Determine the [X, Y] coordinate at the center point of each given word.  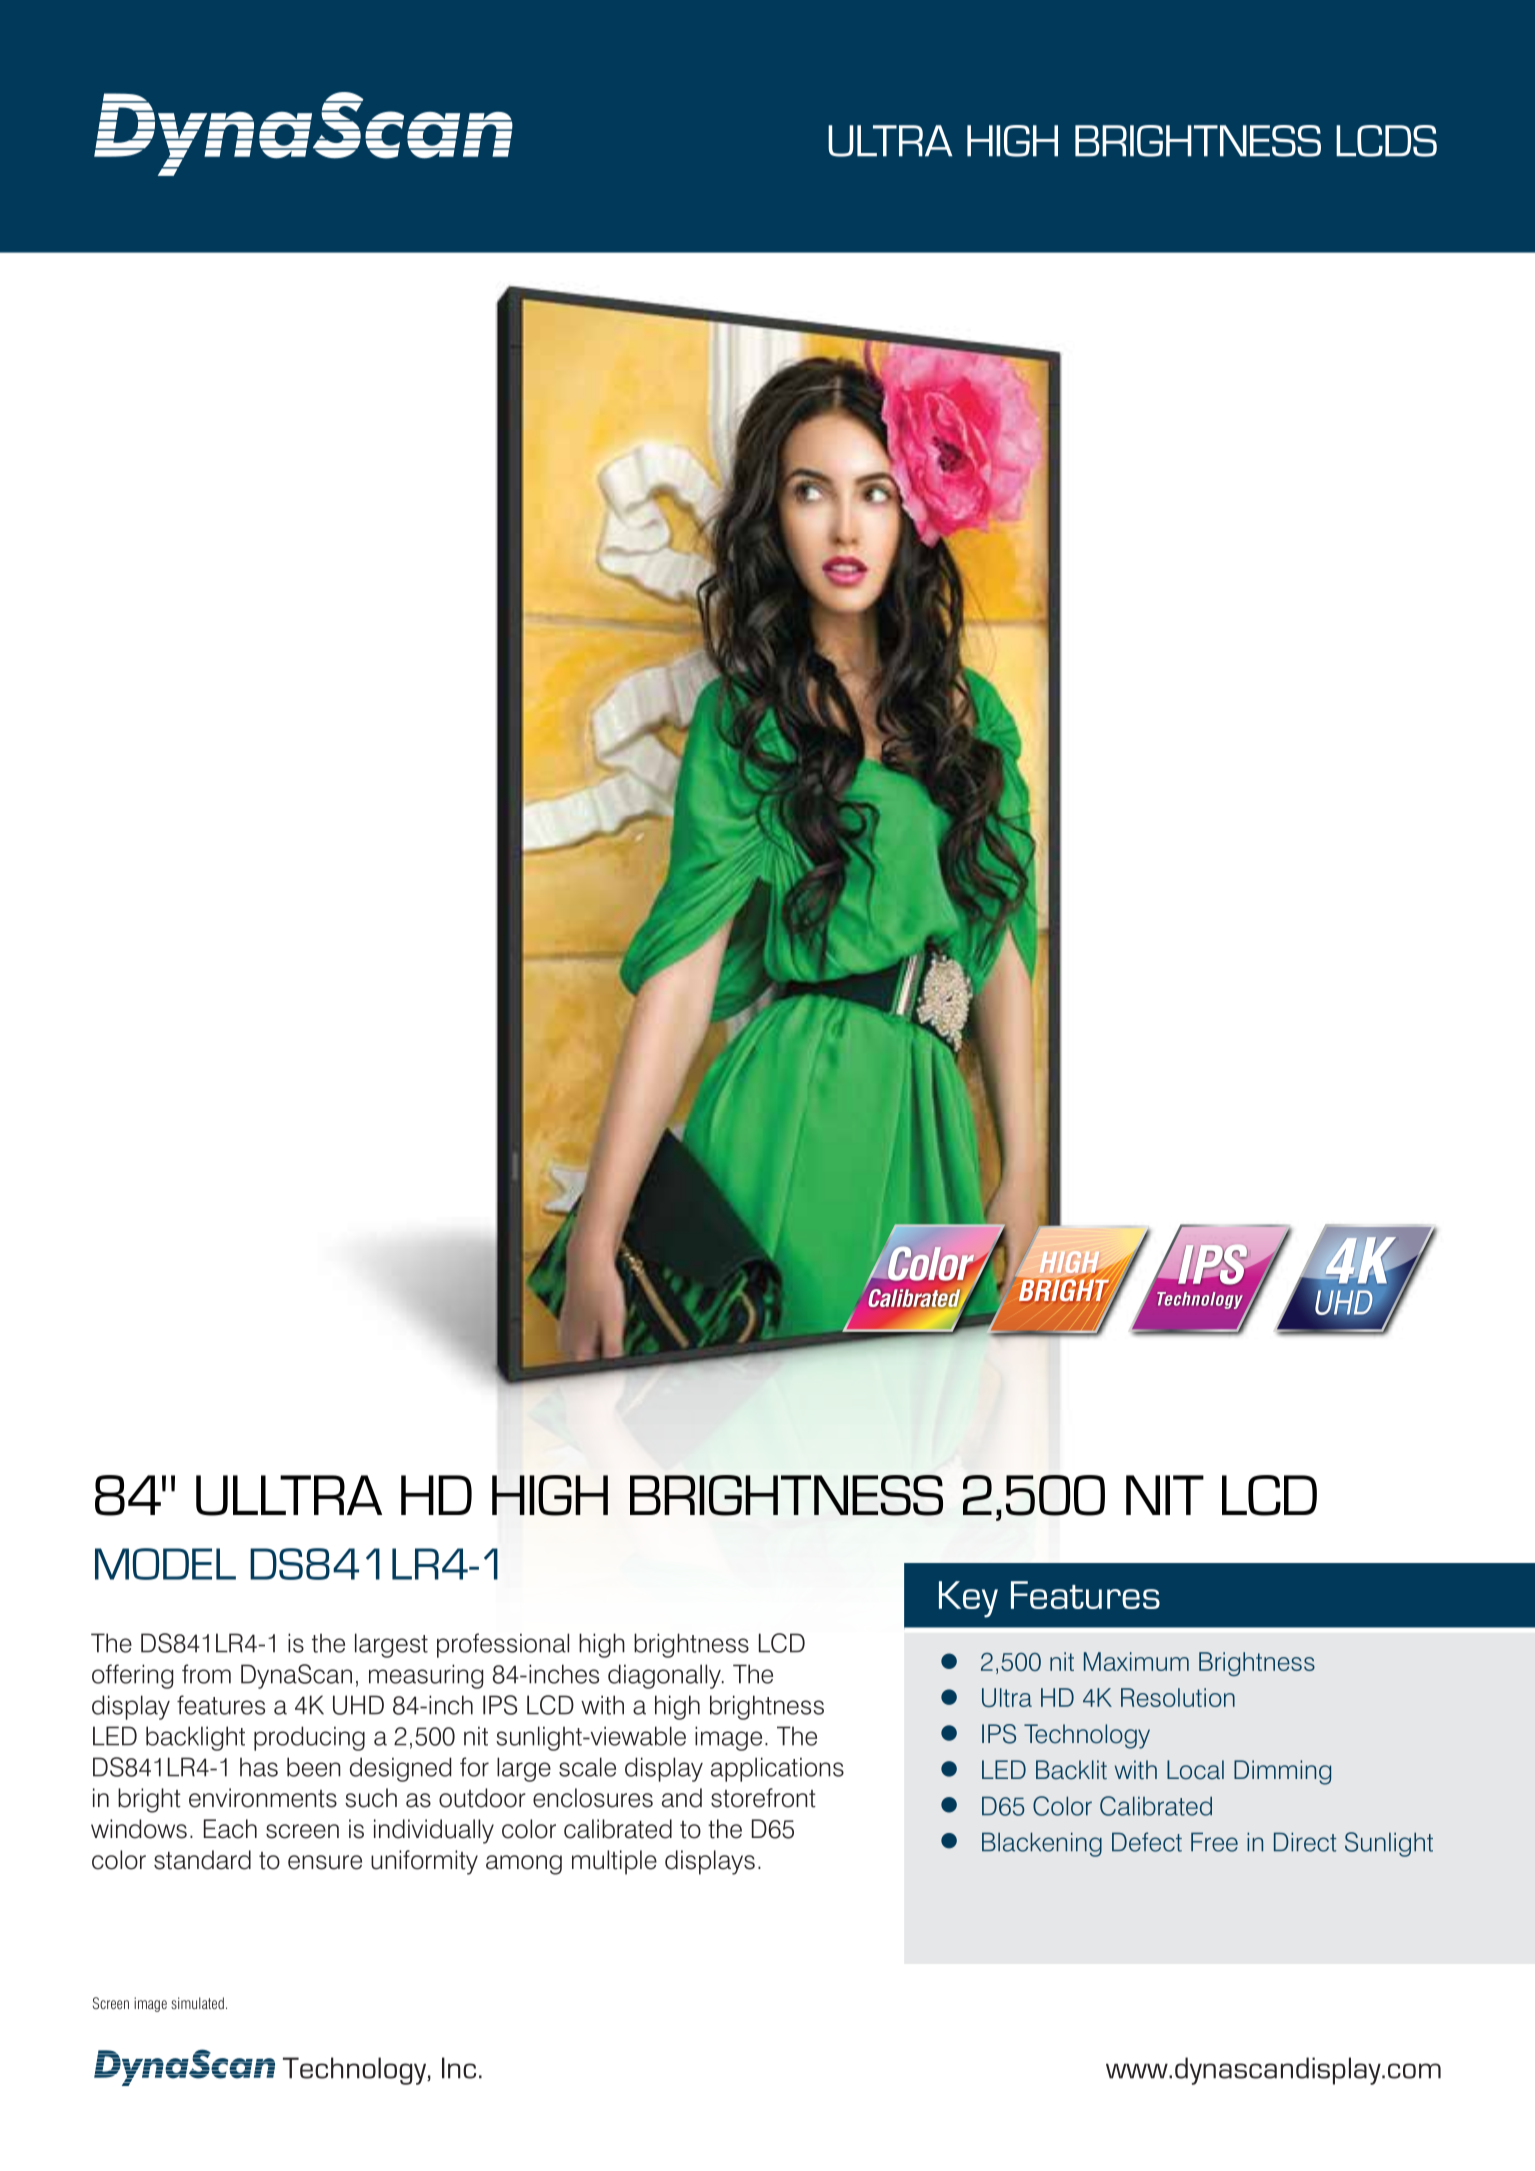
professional [503, 1645]
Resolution [1178, 1697]
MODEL [165, 1564]
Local [1195, 1770]
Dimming [1282, 1772]
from [206, 1674]
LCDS [1386, 141]
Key [968, 1599]
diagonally [665, 1676]
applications [777, 1769]
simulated [197, 2003]
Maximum [1136, 1661]
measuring [426, 1676]
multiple [614, 1862]
